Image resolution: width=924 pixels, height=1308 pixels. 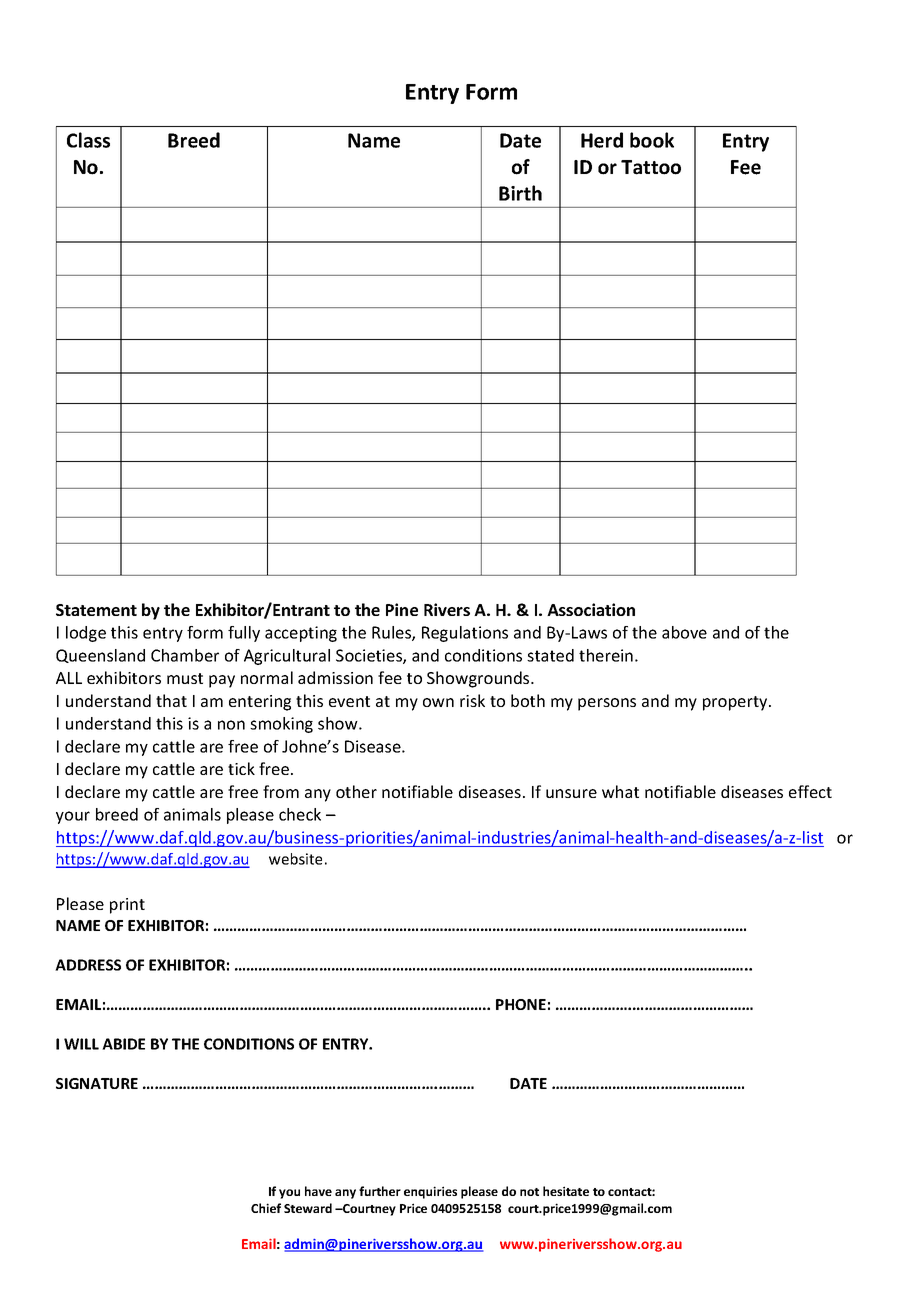 What do you see at coordinates (684, 632) in the screenshot?
I see `above` at bounding box center [684, 632].
